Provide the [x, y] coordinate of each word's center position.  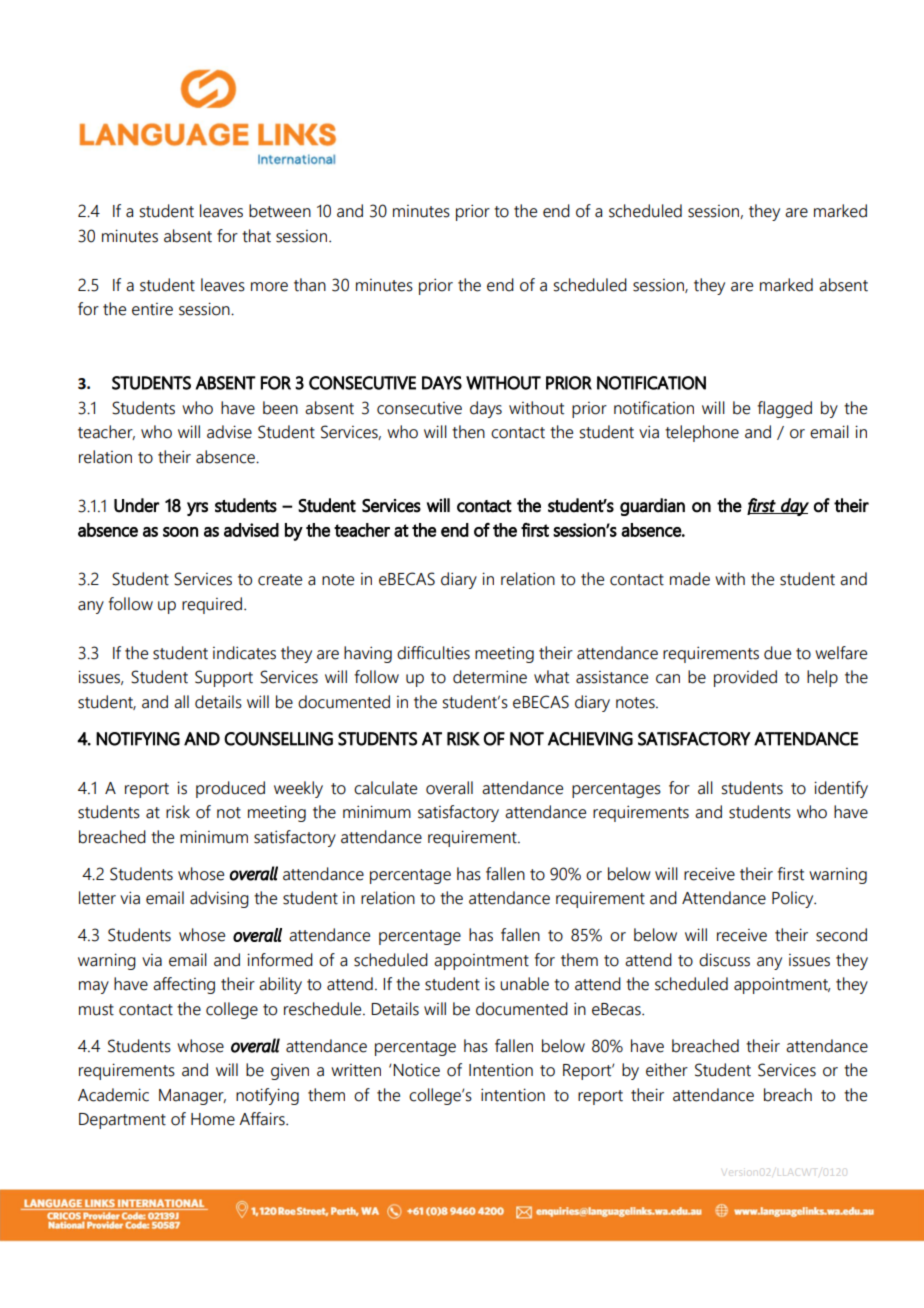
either [667, 1070]
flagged [784, 409]
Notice [415, 1070]
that [256, 236]
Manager [192, 1097]
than [310, 285]
